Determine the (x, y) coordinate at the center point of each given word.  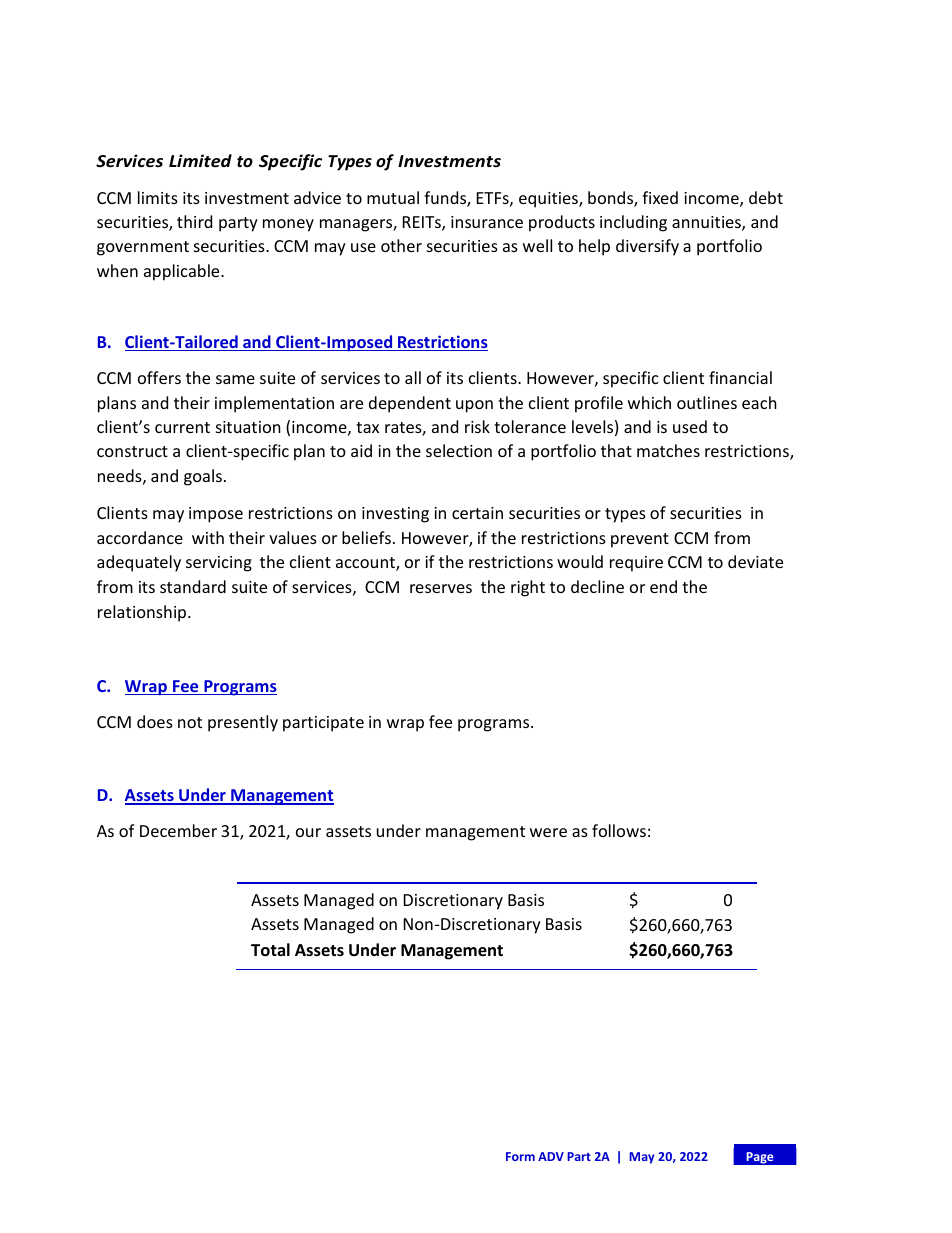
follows (619, 830)
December (178, 830)
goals (203, 477)
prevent (640, 540)
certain (477, 513)
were (548, 832)
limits (158, 197)
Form (520, 1156)
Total (270, 950)
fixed (660, 197)
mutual (393, 197)
